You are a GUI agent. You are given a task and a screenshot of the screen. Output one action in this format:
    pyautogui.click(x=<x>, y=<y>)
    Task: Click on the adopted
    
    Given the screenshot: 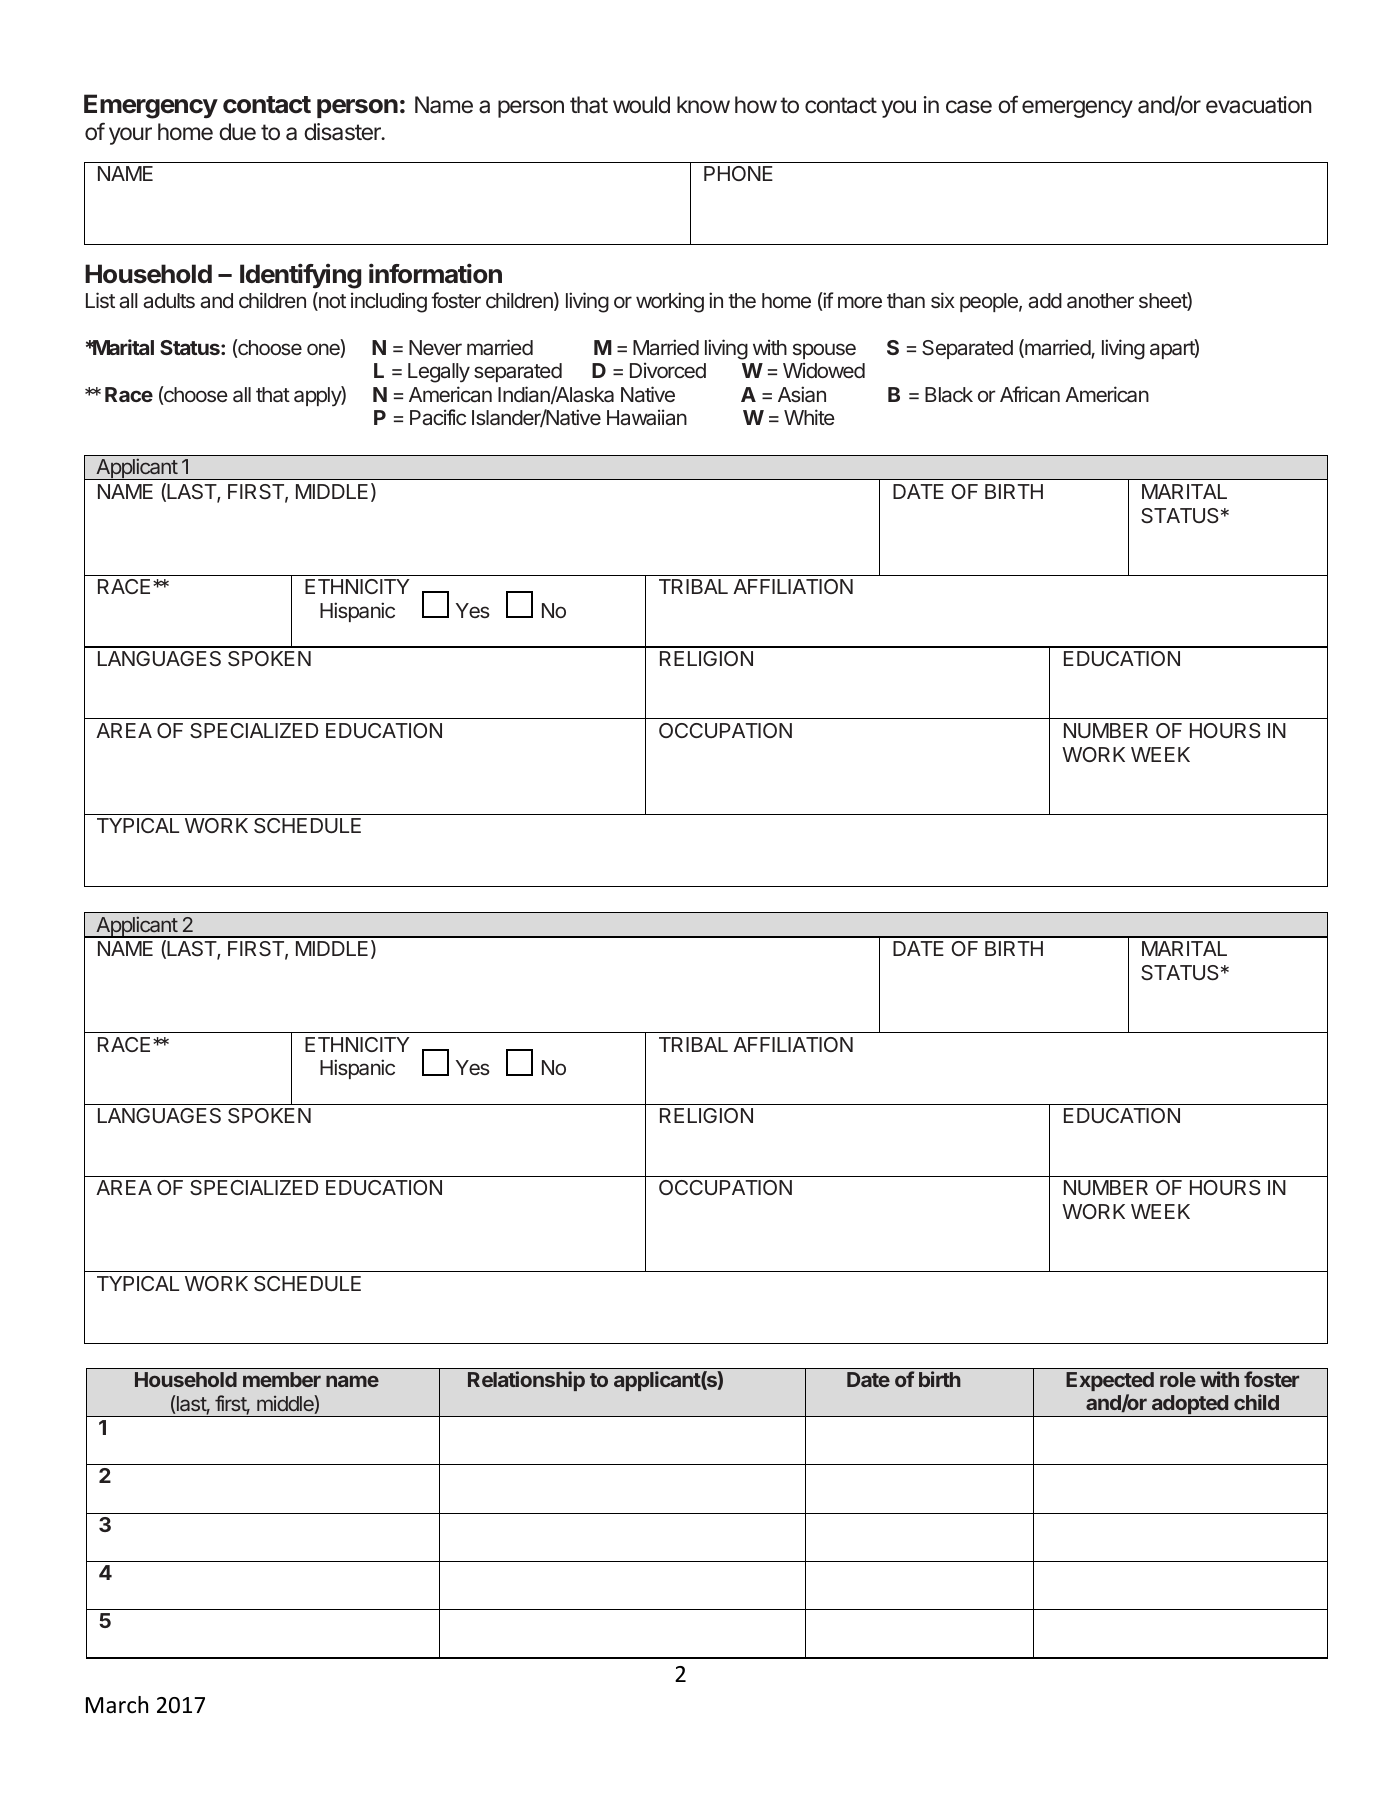 What is the action you would take?
    pyautogui.click(x=1189, y=1406)
